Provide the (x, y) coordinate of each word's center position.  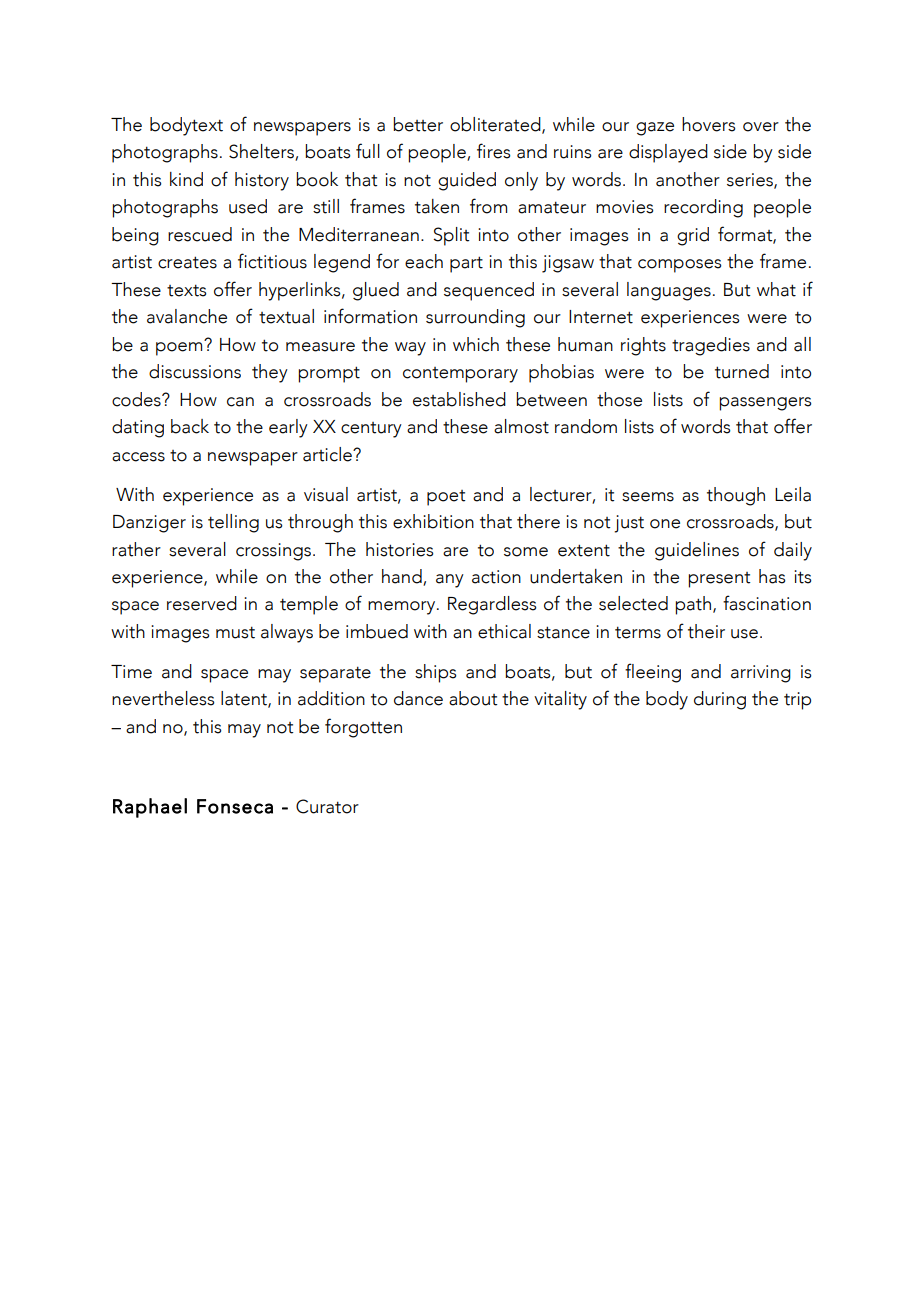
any (450, 581)
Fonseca (235, 806)
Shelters (262, 152)
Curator (327, 806)
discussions (195, 371)
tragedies (711, 346)
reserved (202, 603)
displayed (668, 153)
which (476, 344)
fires (493, 151)
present (719, 580)
